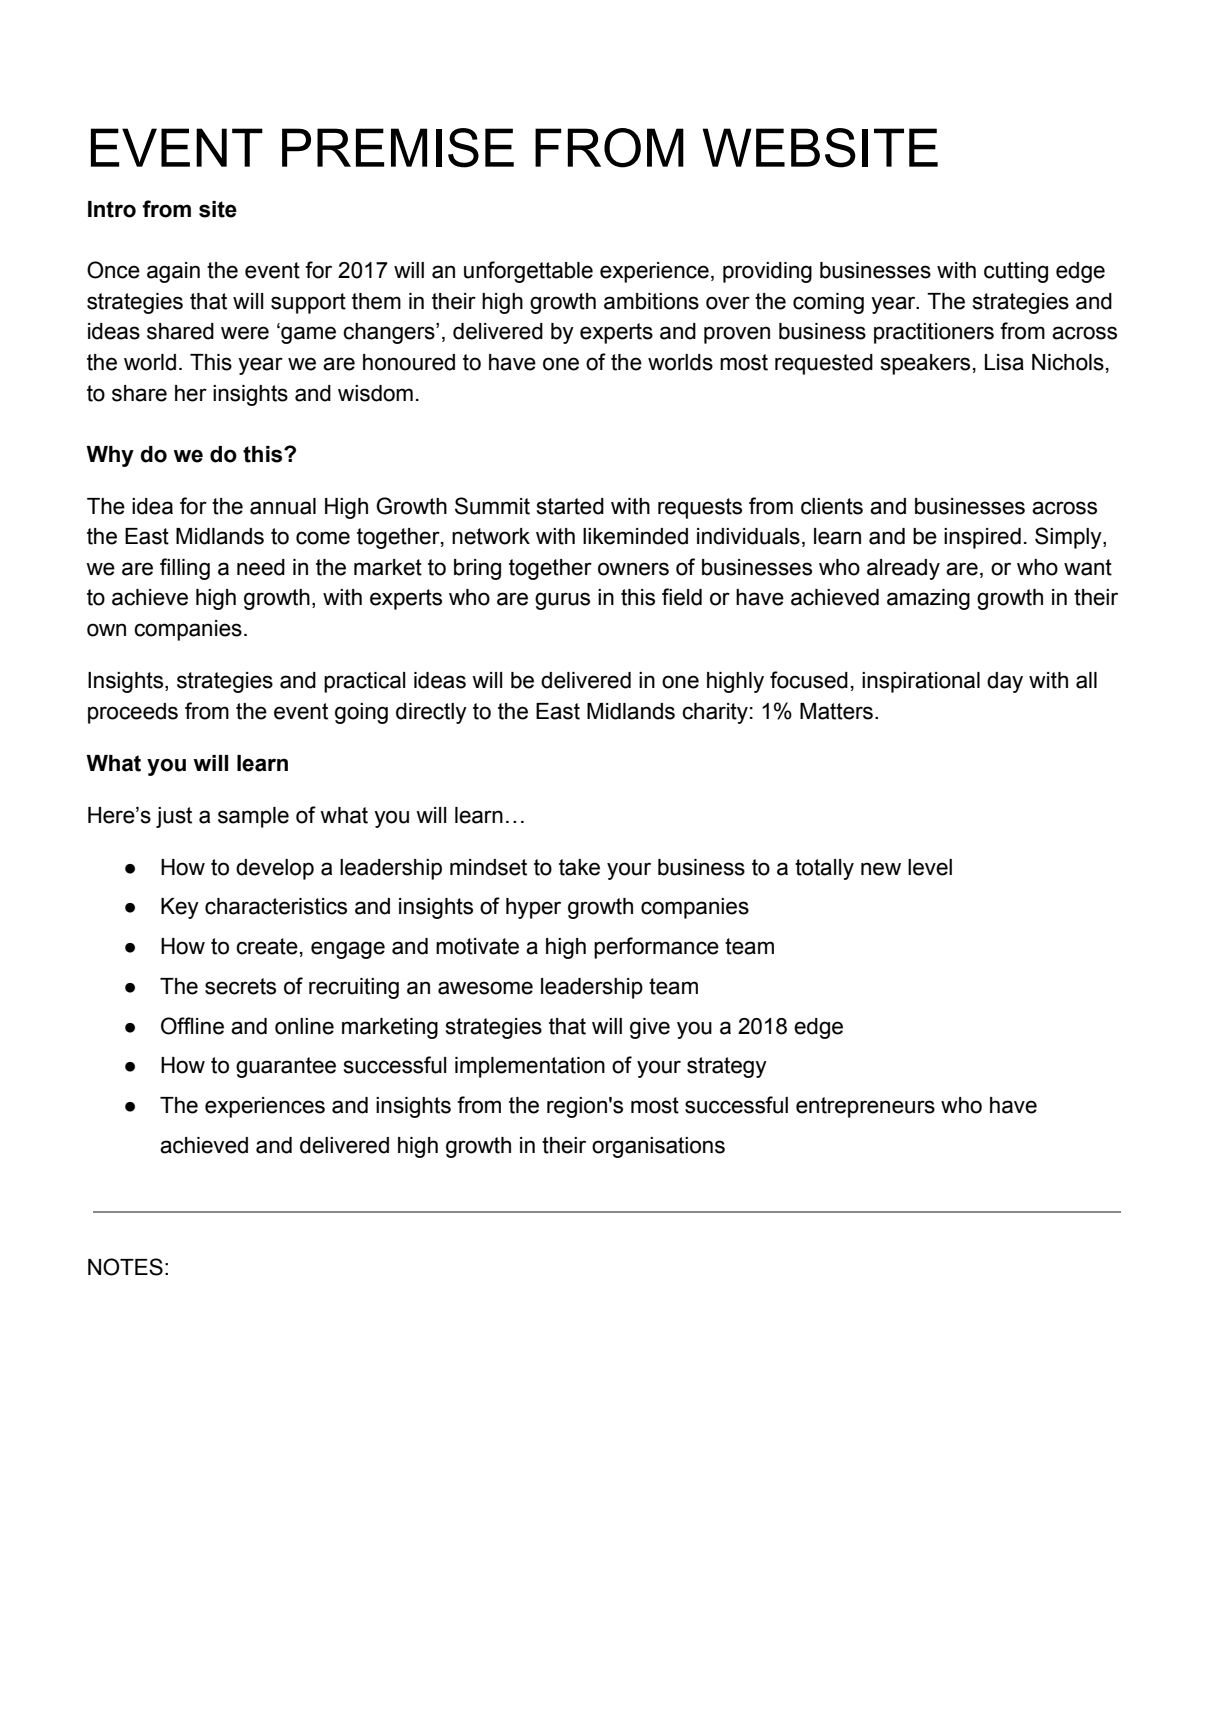 The image size is (1214, 1717). Describe the element at coordinates (658, 1147) in the image. I see `organisations` at that location.
